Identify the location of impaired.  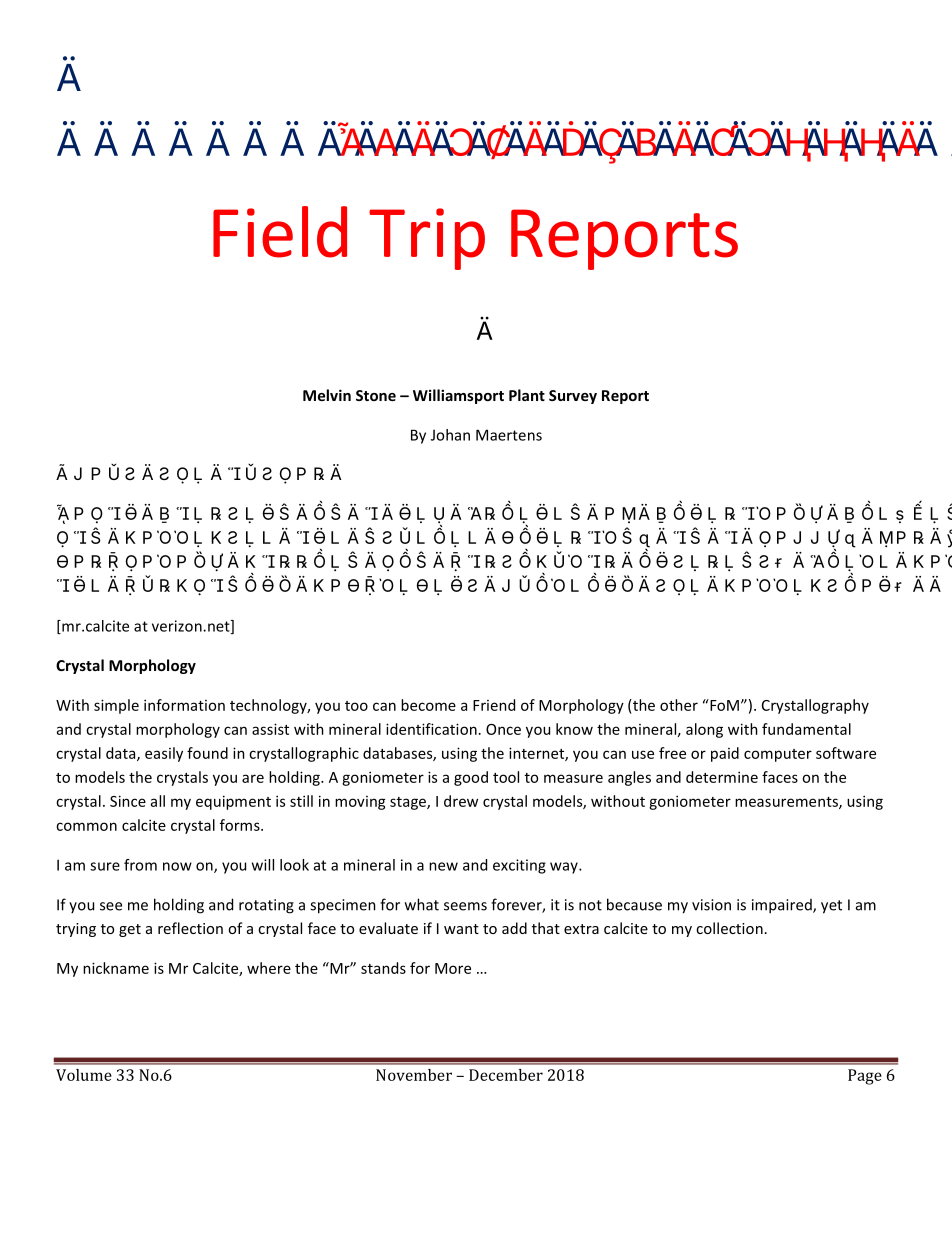
(783, 906).
